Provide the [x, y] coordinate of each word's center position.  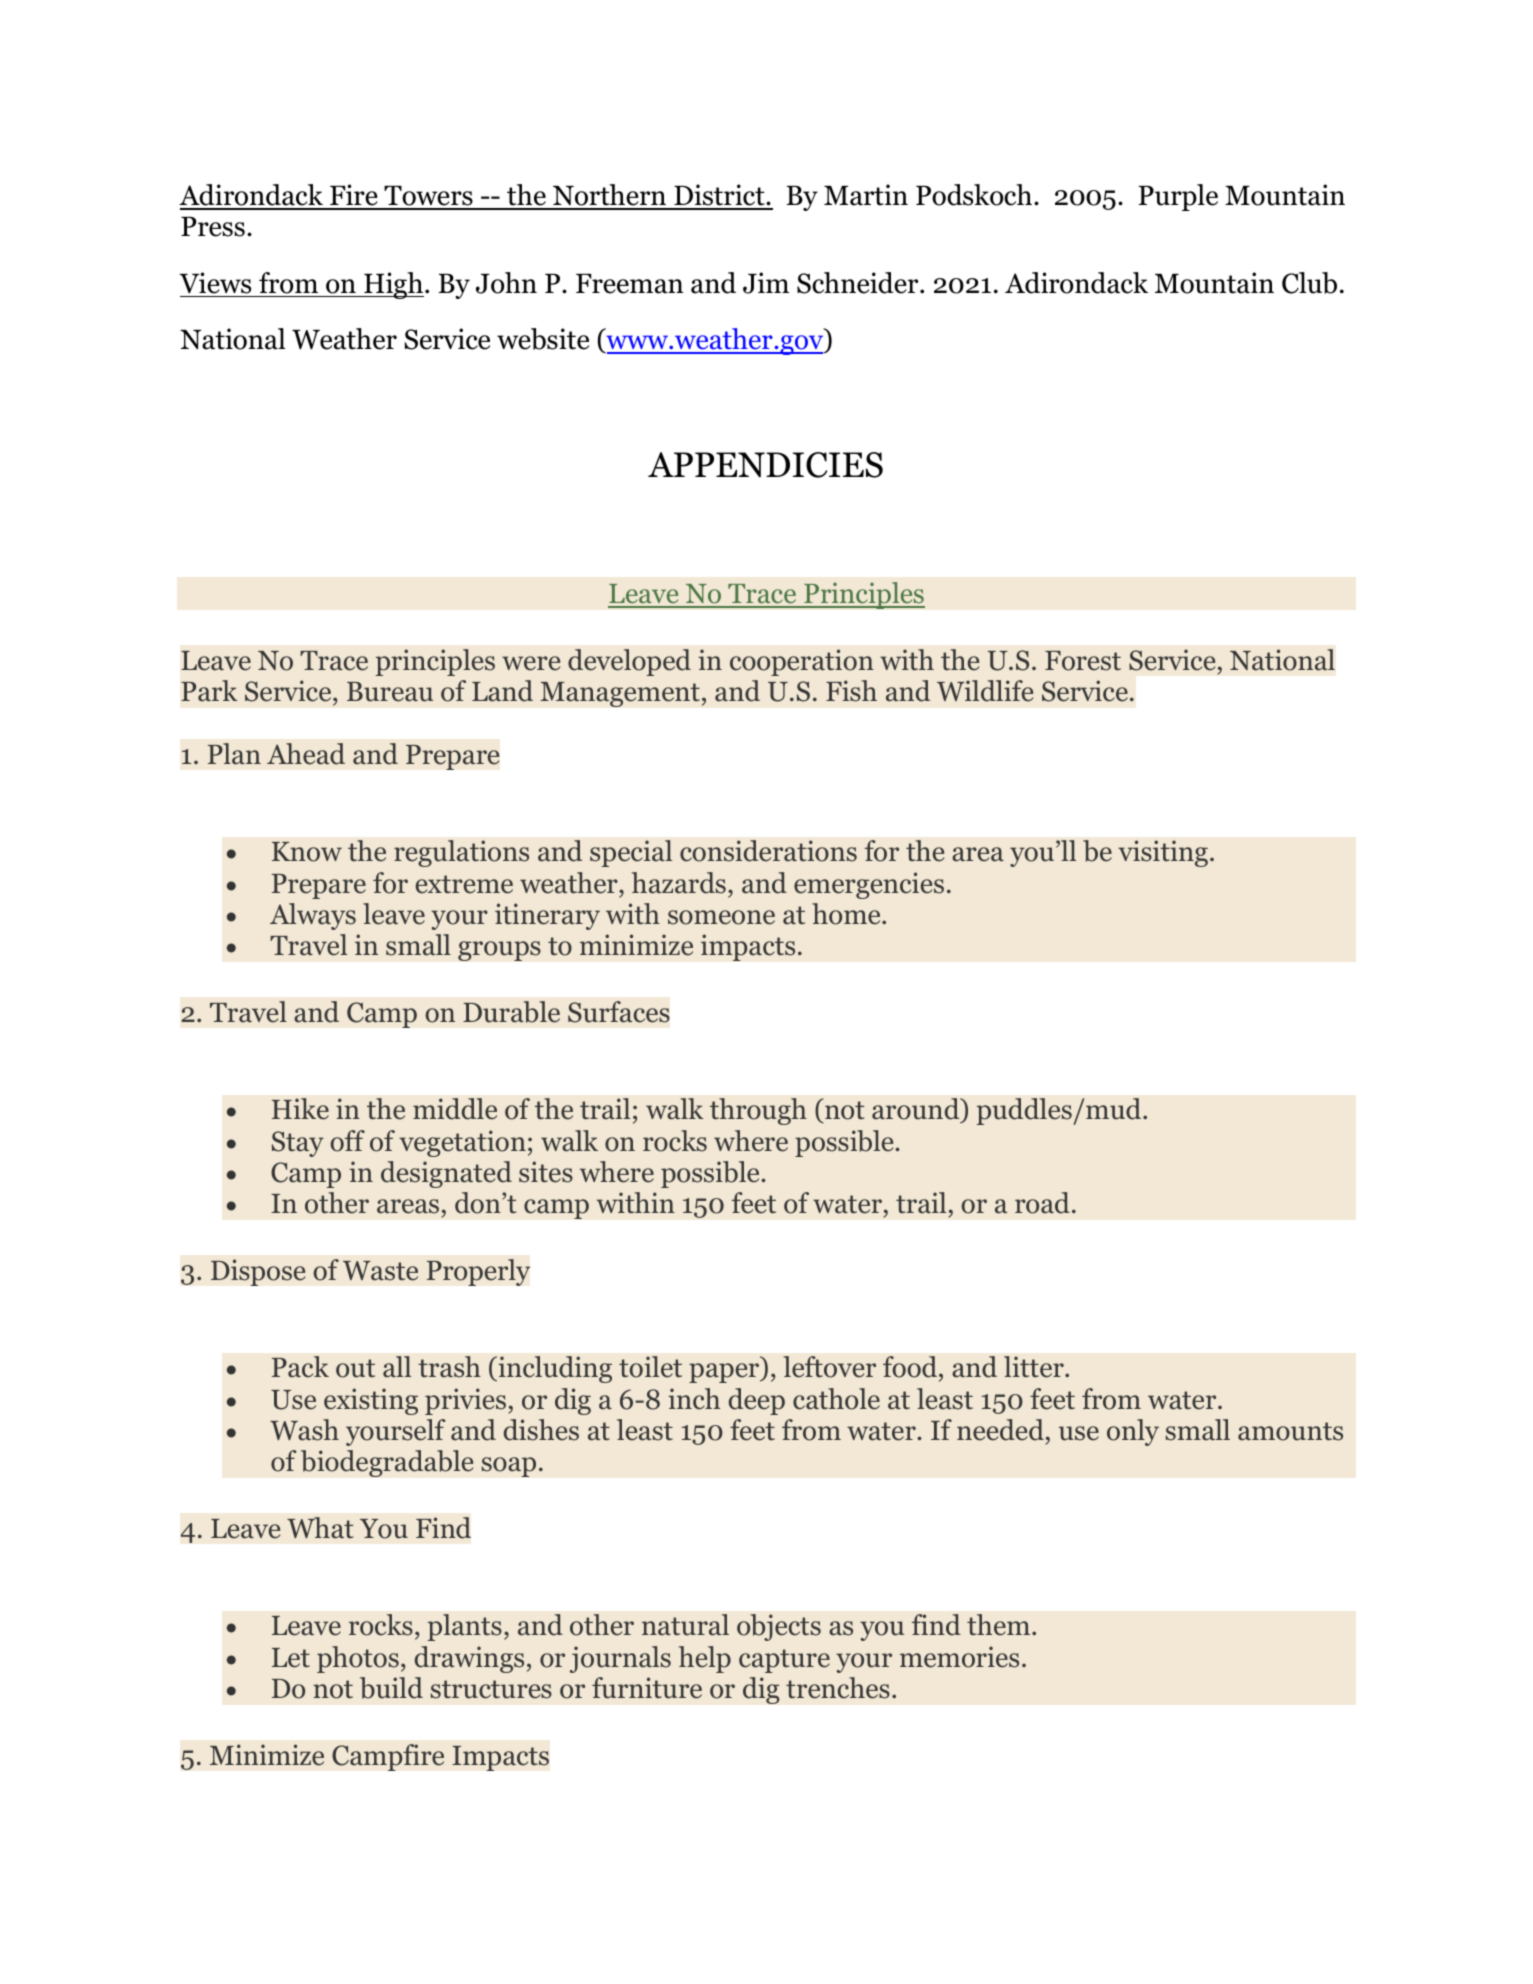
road [1042, 1203]
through [758, 1111]
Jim [766, 283]
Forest [1083, 661]
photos [358, 1659]
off [347, 1141]
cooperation [802, 662]
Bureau [390, 692]
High [393, 285]
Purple [1178, 197]
